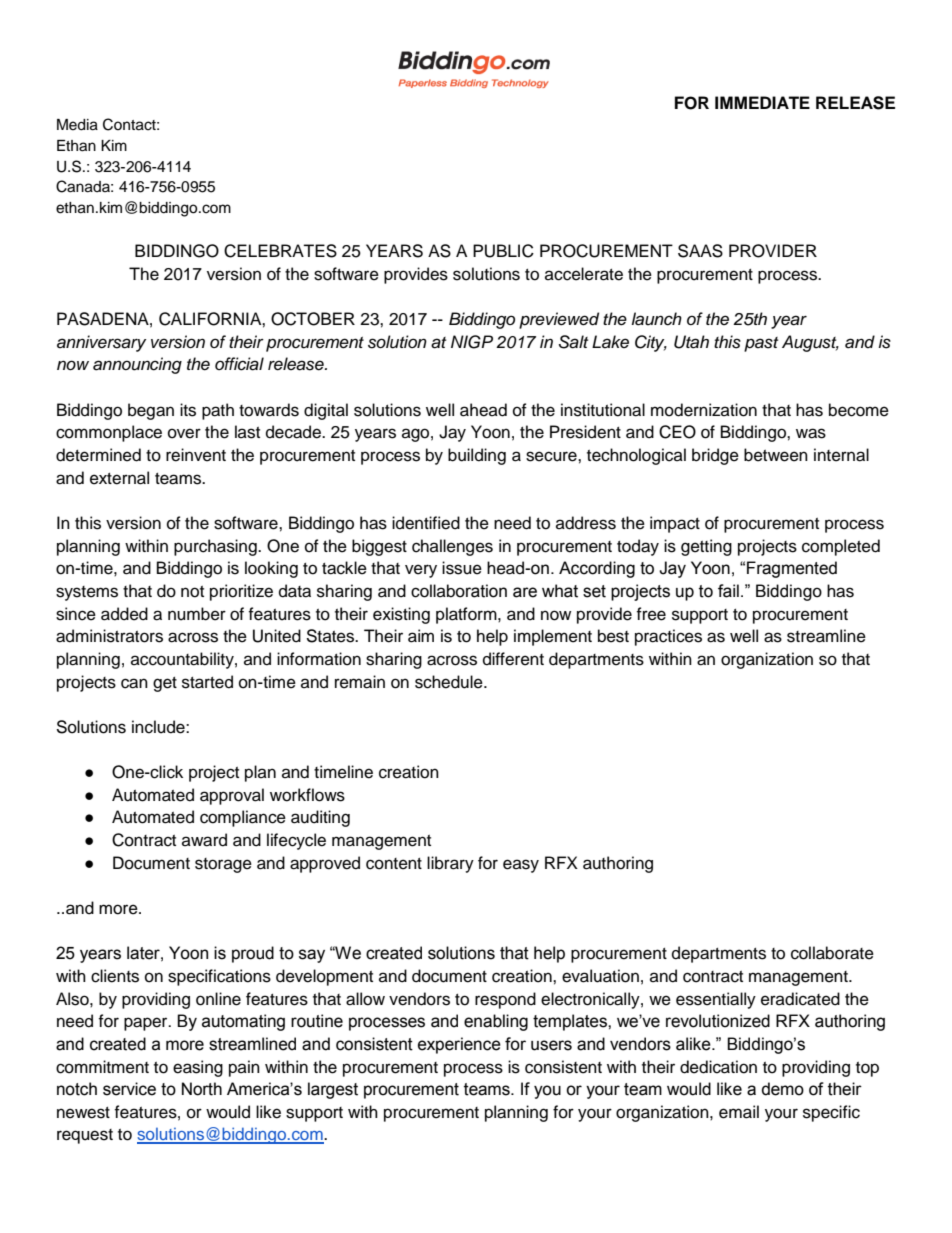 This document has height=1233, width=952. I want to click on award, so click(204, 840).
